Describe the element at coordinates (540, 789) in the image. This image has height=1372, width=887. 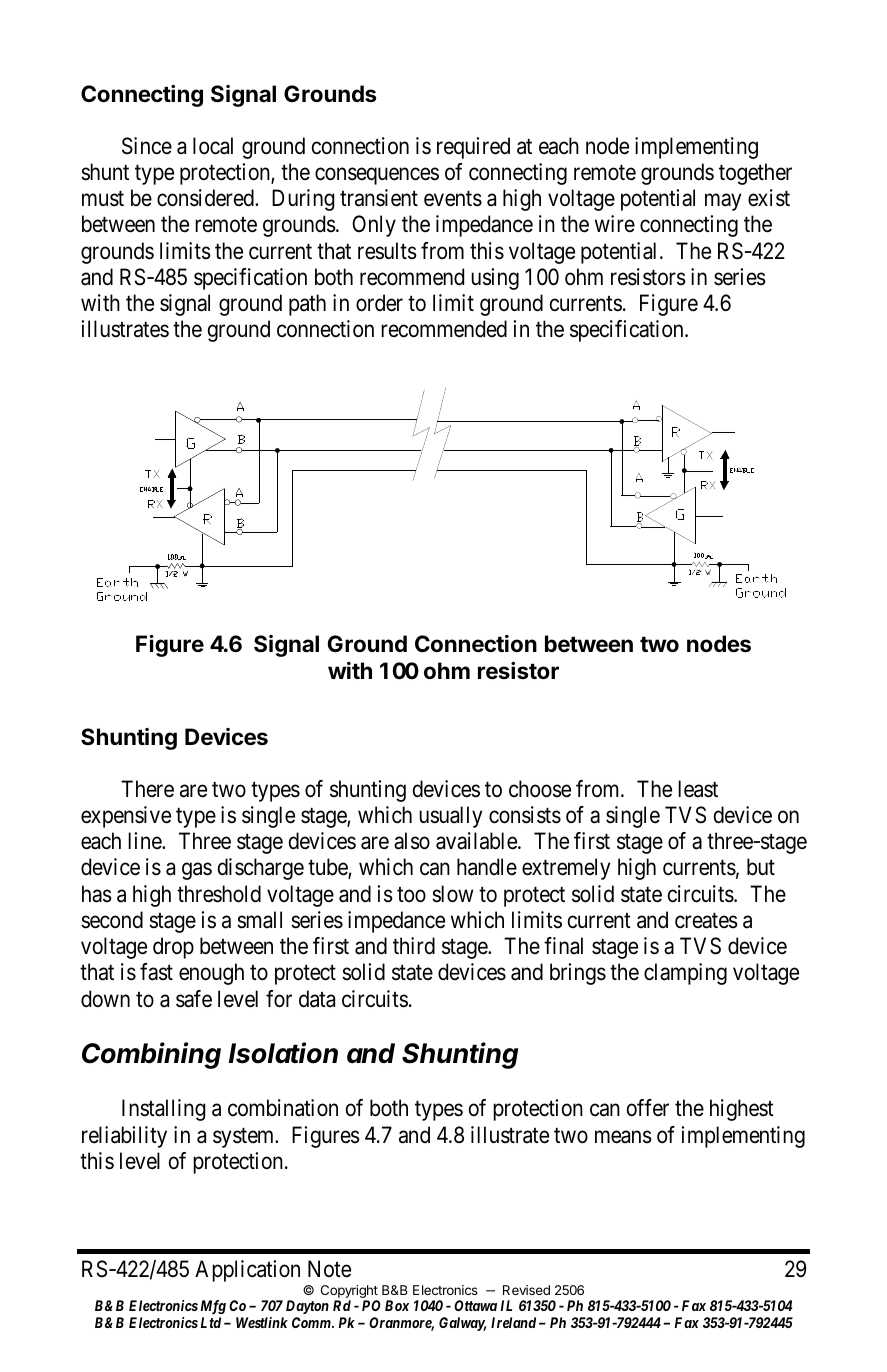
I see `choose` at that location.
